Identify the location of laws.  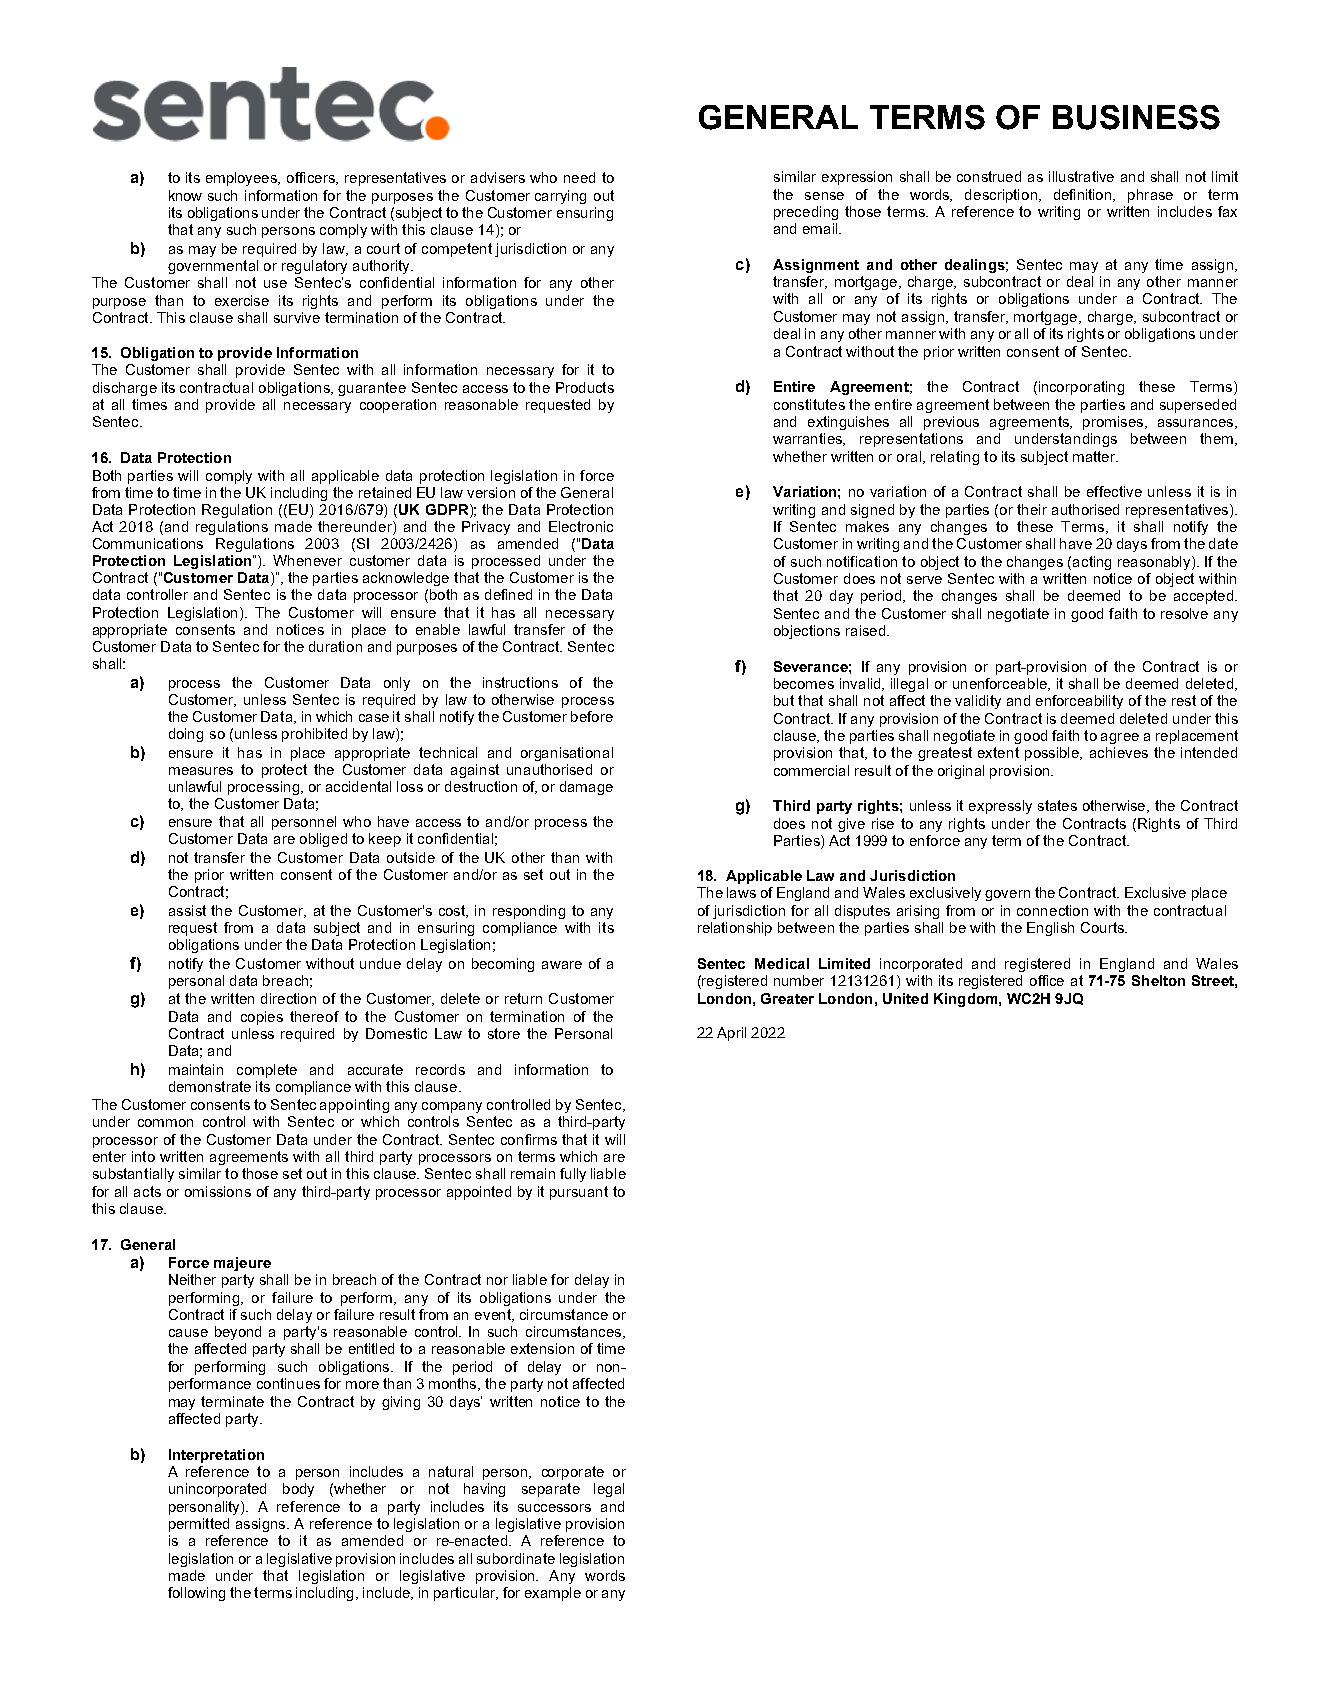
(741, 892).
